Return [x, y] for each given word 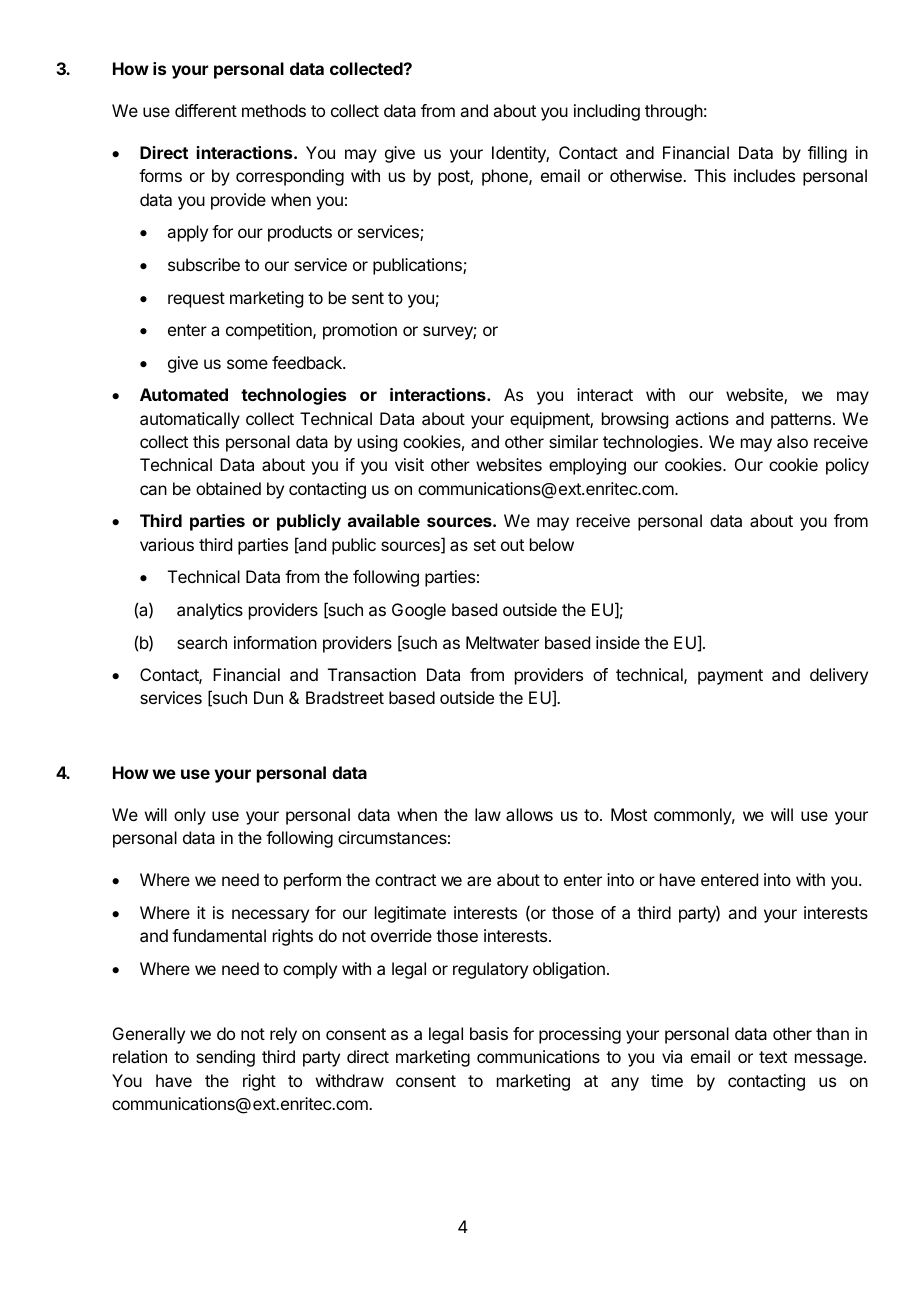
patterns [802, 421]
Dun [268, 697]
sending [225, 1058]
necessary [270, 916]
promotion [360, 331]
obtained [228, 488]
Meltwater [502, 642]
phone [506, 177]
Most [629, 814]
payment [730, 677]
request [196, 300]
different [206, 110]
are [479, 881]
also [792, 441]
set [485, 545]
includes [764, 175]
